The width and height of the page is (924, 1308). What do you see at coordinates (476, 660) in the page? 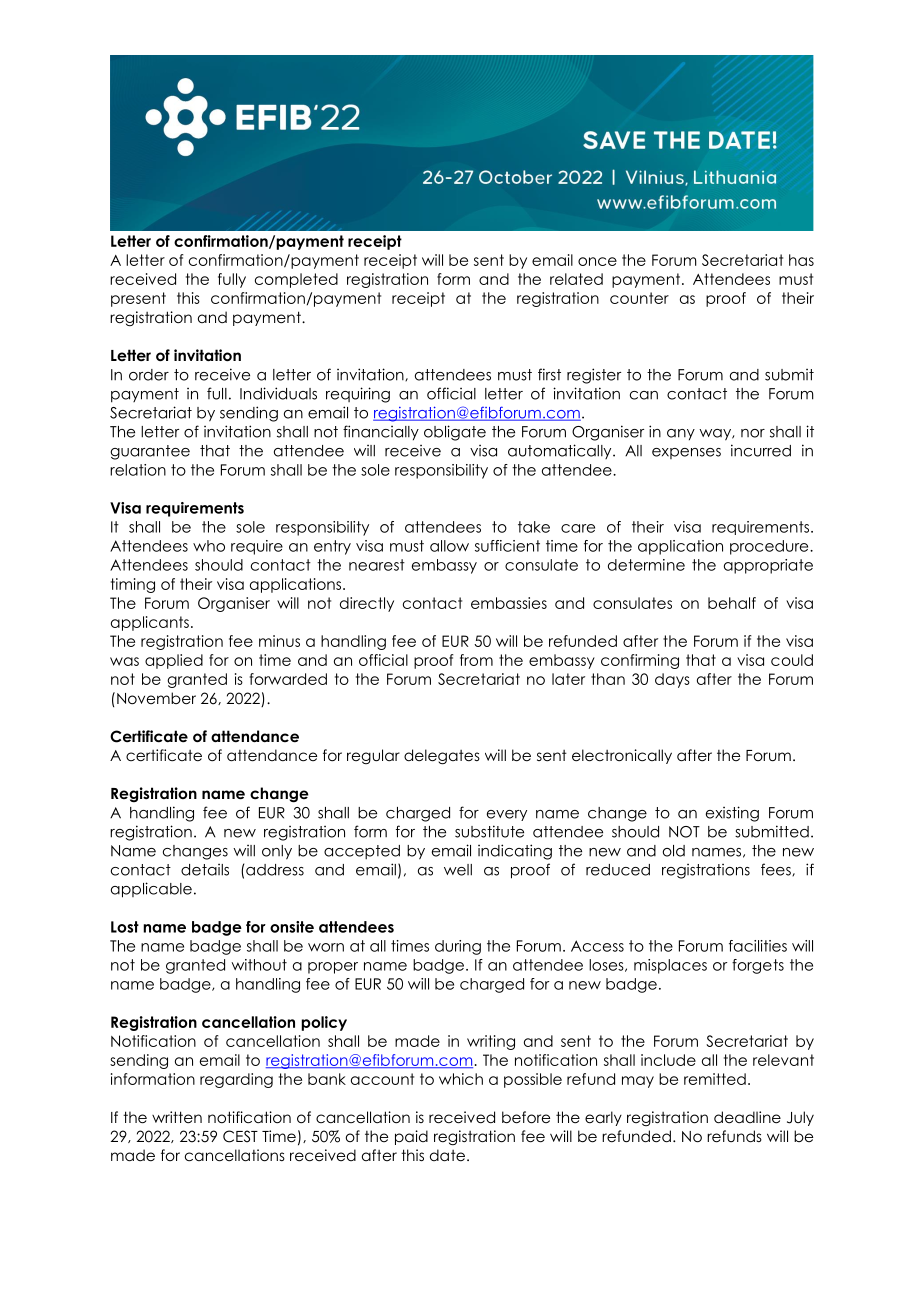
I see `from` at bounding box center [476, 660].
